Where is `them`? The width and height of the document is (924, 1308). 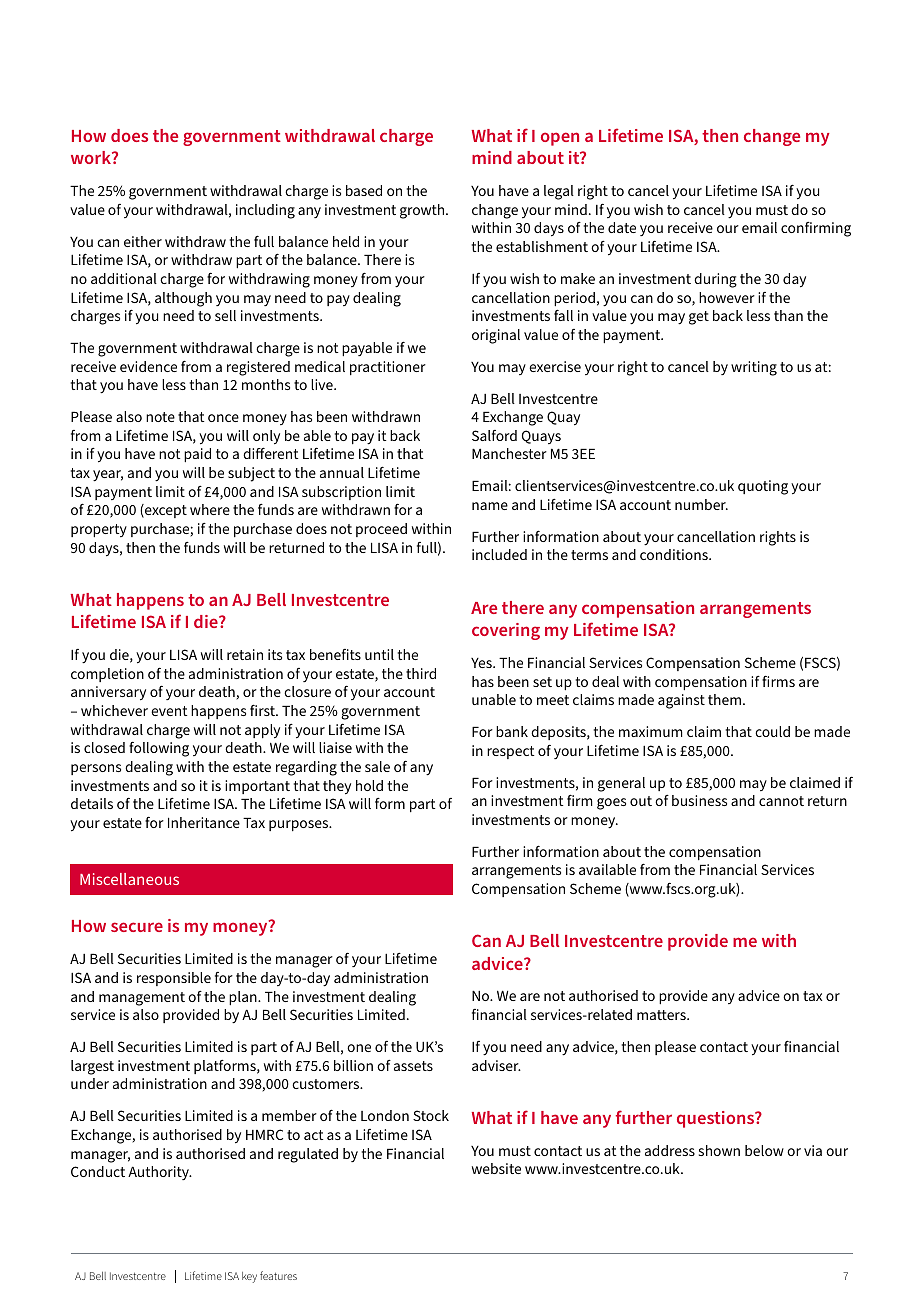
them is located at coordinates (724, 699).
